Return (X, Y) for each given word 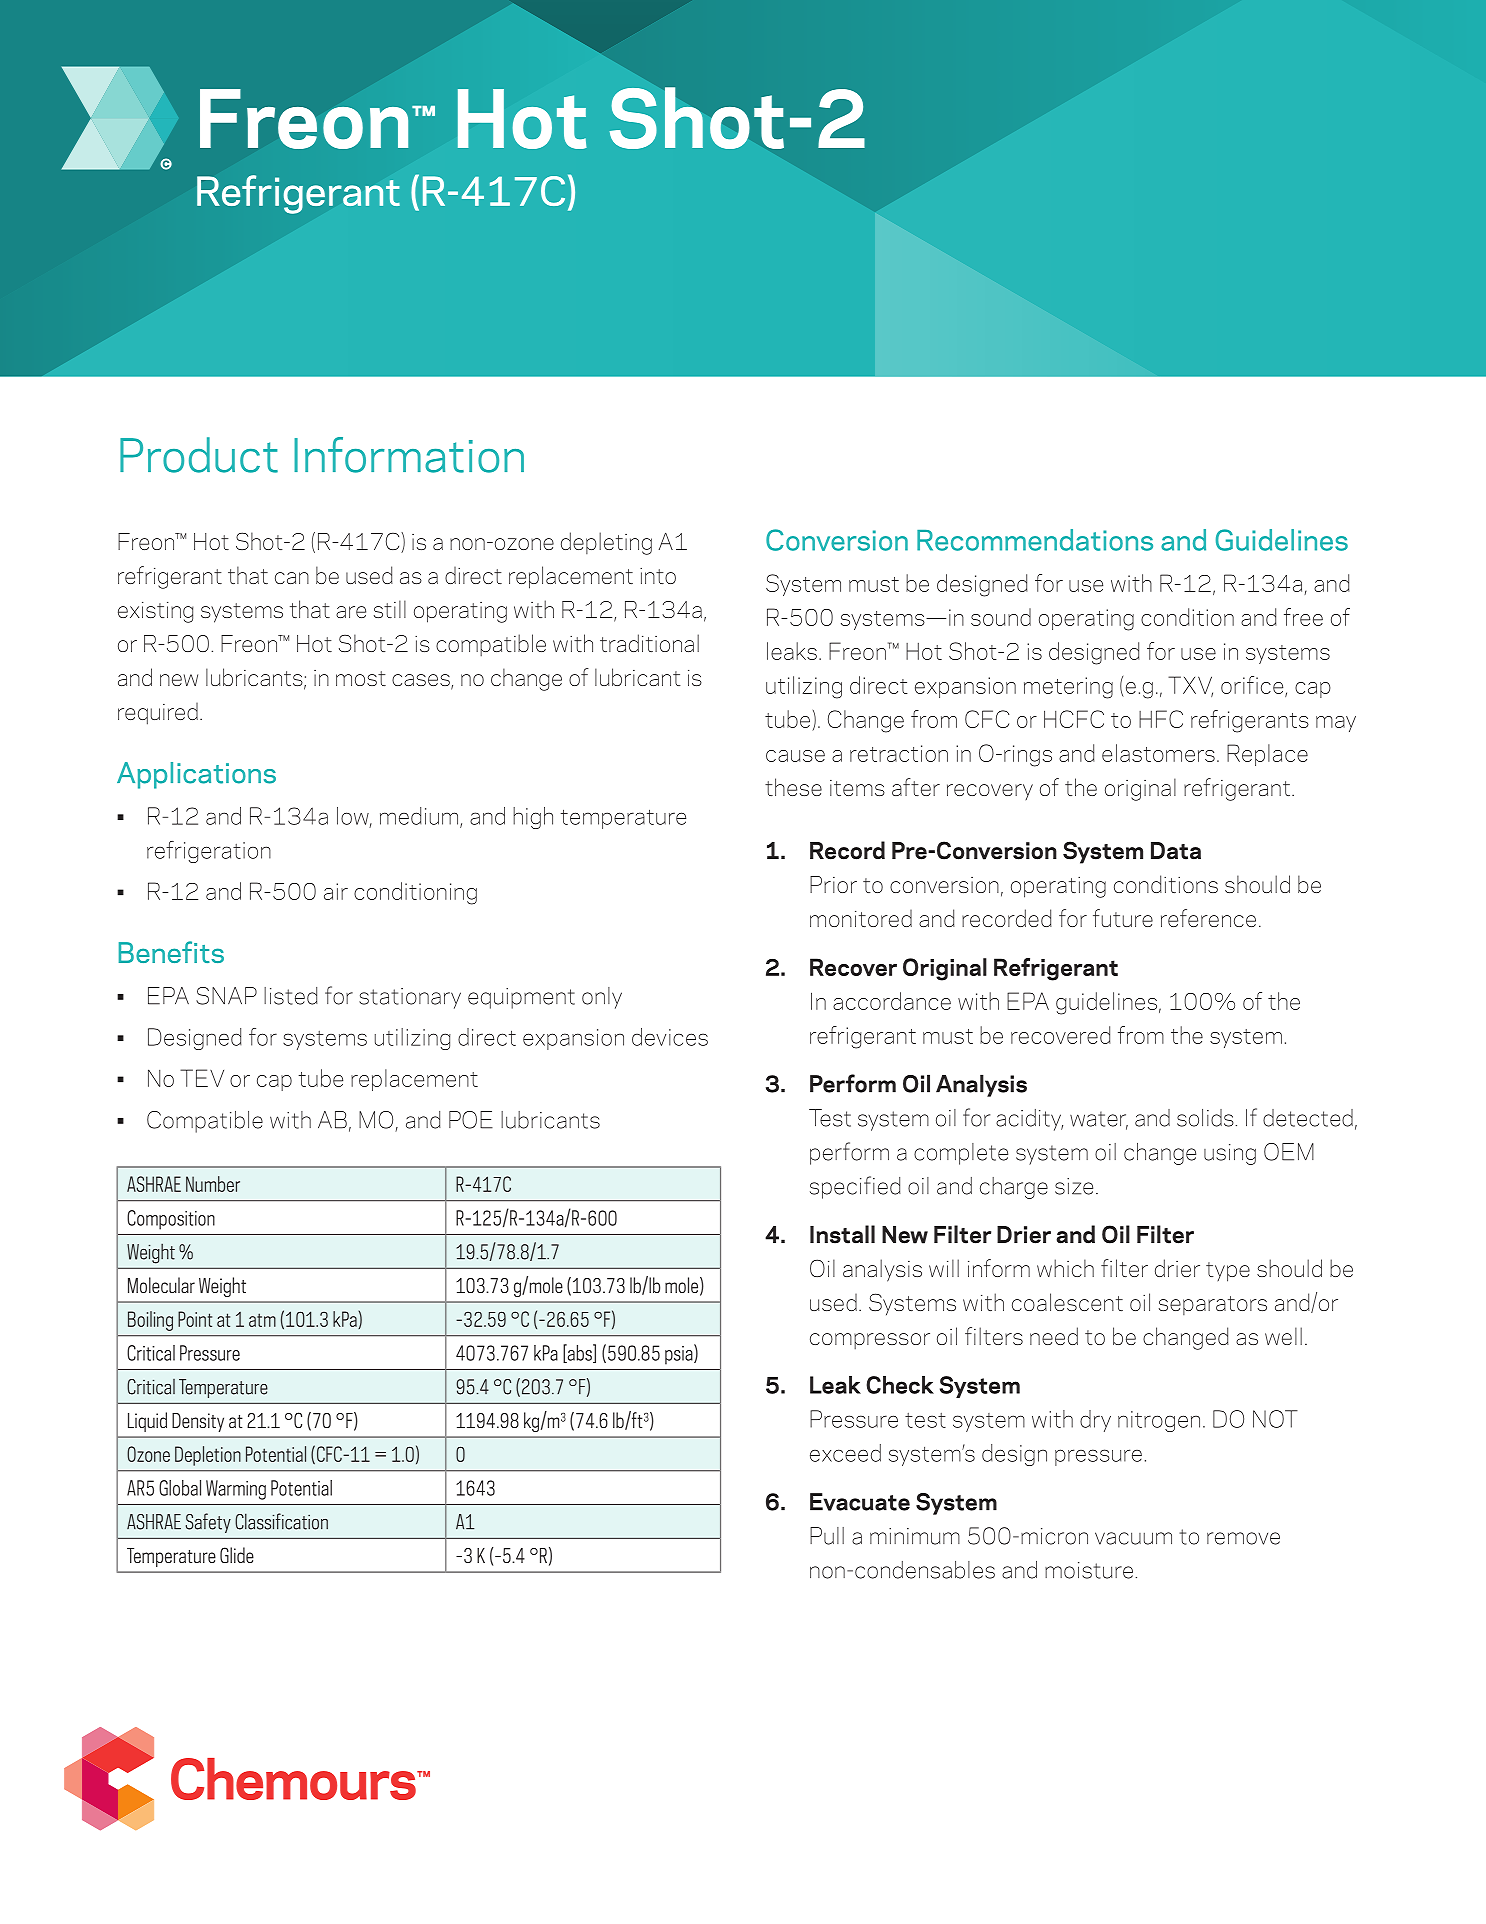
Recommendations (1035, 540)
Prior (833, 884)
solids (1205, 1118)
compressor (870, 1341)
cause (795, 756)
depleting (606, 543)
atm (262, 1320)
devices (670, 1037)
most (361, 678)
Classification (281, 1521)
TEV (202, 1078)
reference (1208, 918)
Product (199, 455)
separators (1213, 1305)
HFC (1161, 719)
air (336, 891)
